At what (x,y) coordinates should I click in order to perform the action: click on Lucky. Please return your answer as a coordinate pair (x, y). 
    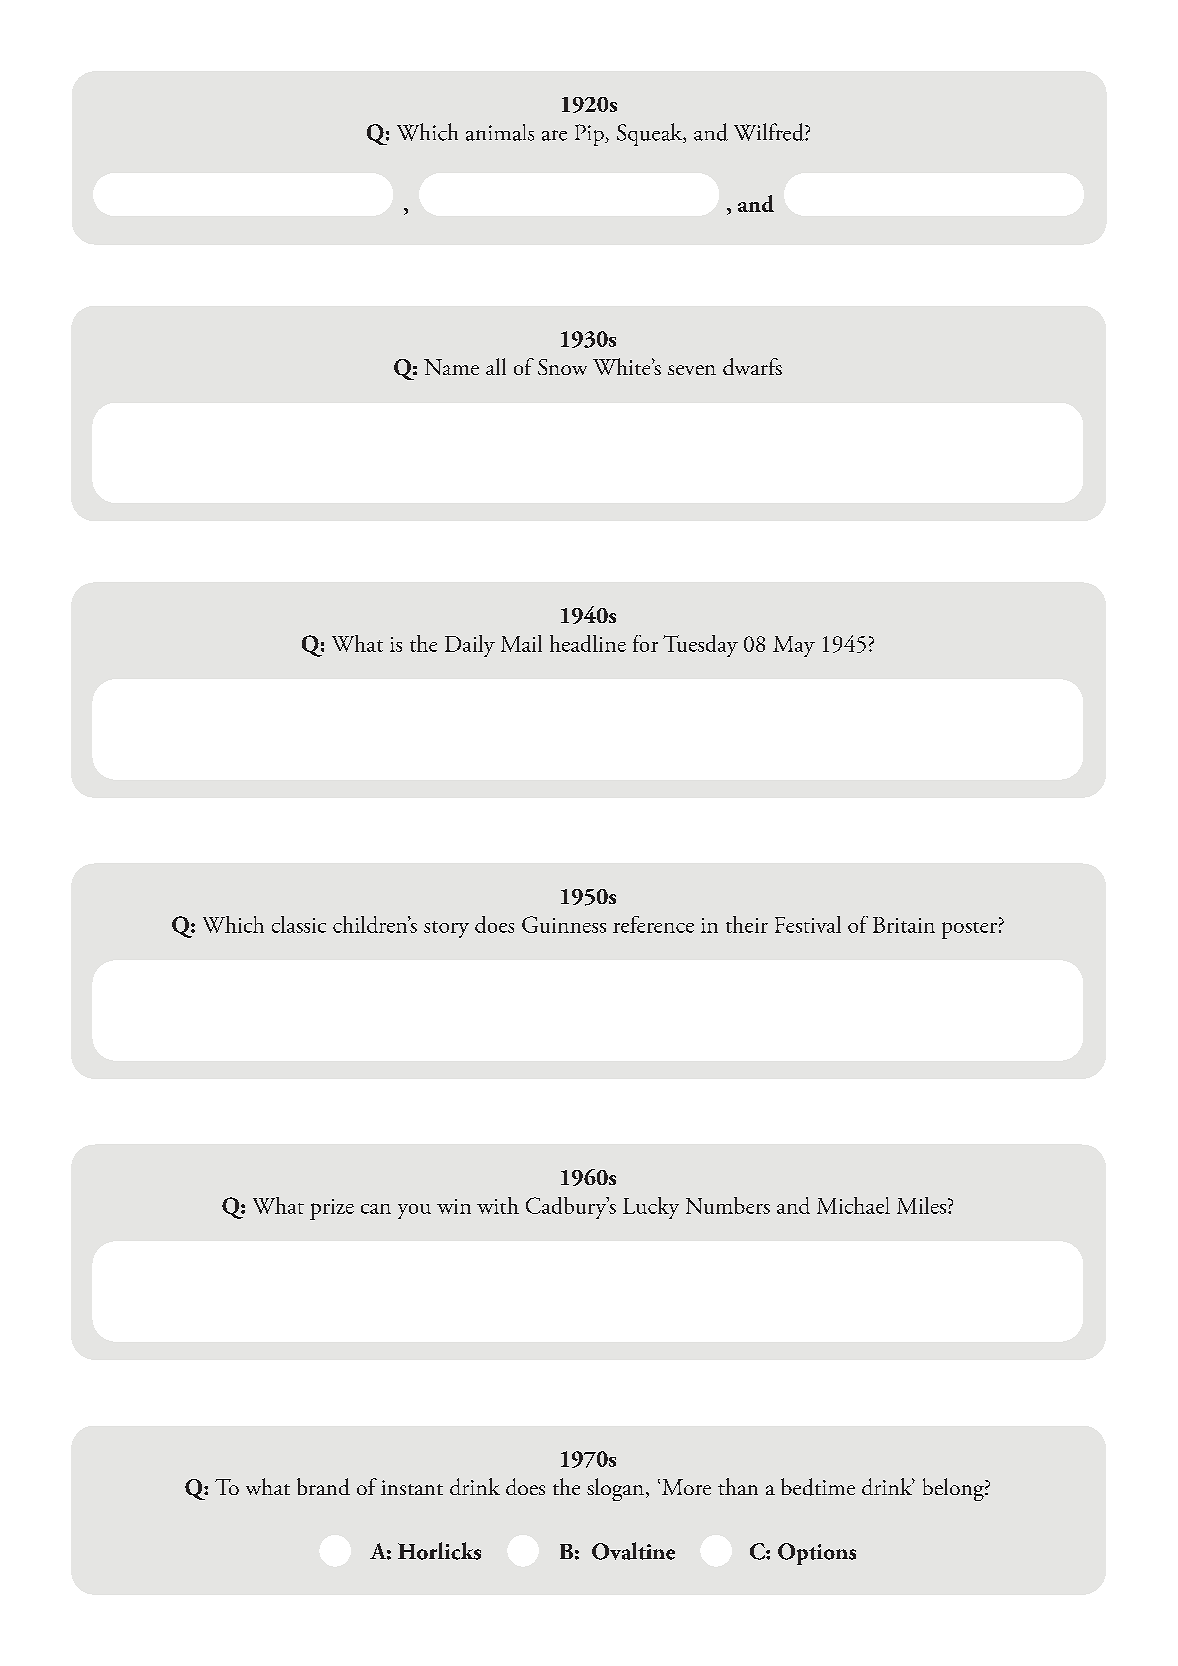
    Looking at the image, I should click on (651, 1208).
